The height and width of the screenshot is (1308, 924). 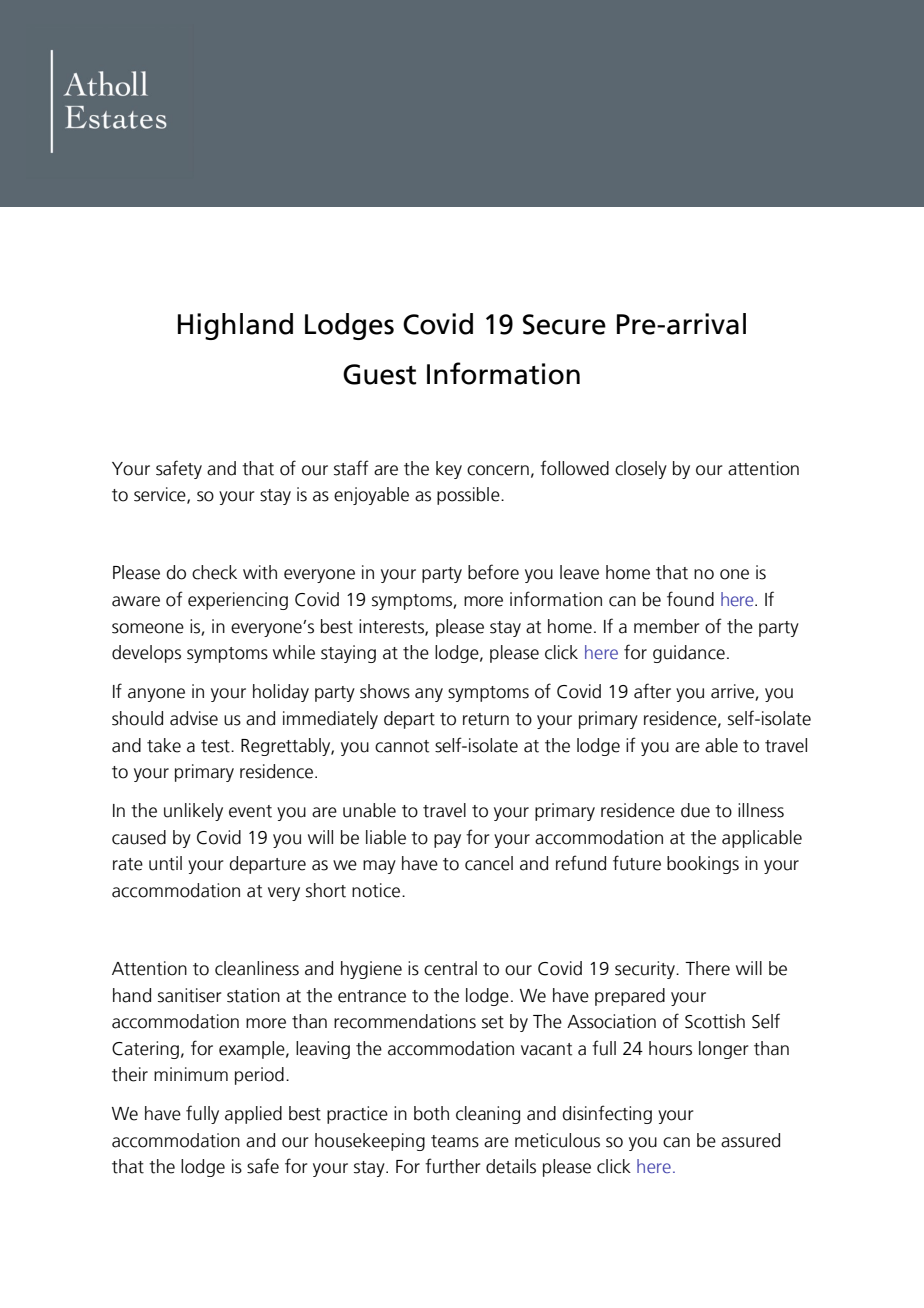 What do you see at coordinates (214, 572) in the screenshot?
I see `check` at bounding box center [214, 572].
